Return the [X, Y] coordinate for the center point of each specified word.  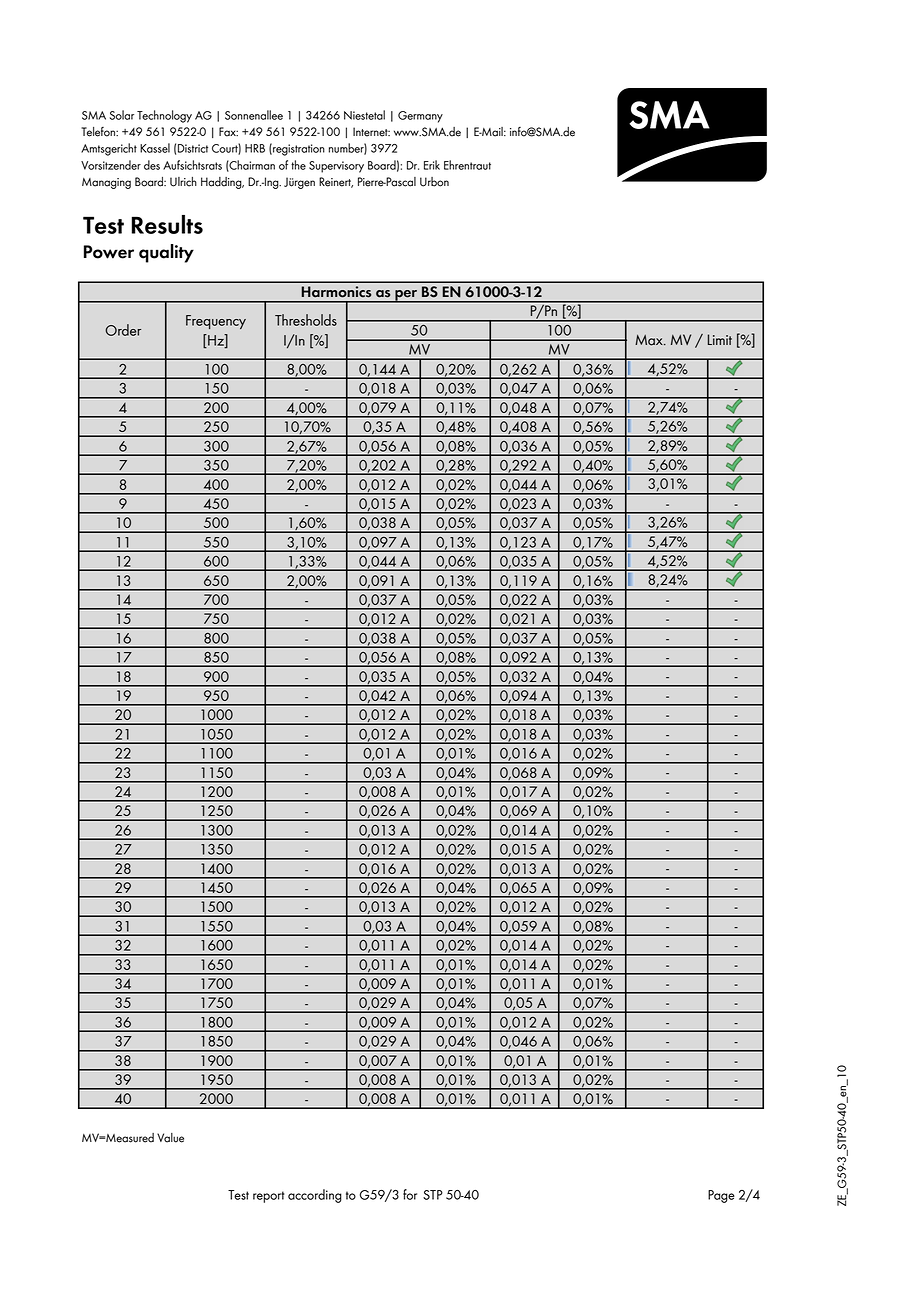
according [315, 1196]
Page [721, 1196]
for [410, 1194]
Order [123, 330]
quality [166, 253]
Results [167, 224]
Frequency [216, 322]
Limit [720, 339]
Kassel [155, 148]
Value [170, 1138]
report [268, 1197]
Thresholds [306, 320]
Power [109, 252]
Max [650, 340]
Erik [432, 165]
